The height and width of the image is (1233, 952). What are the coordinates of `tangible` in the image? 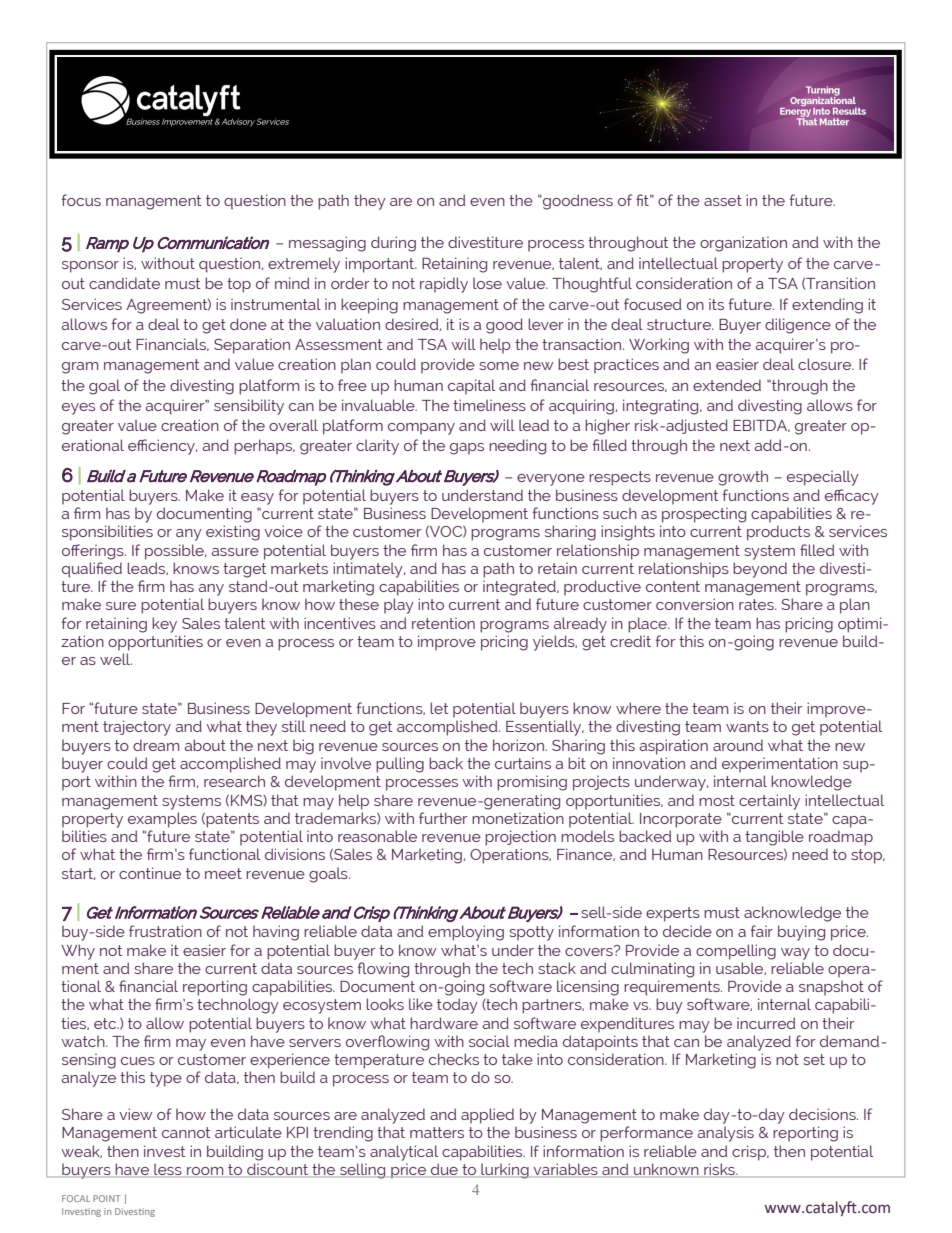 It's located at (774, 838).
